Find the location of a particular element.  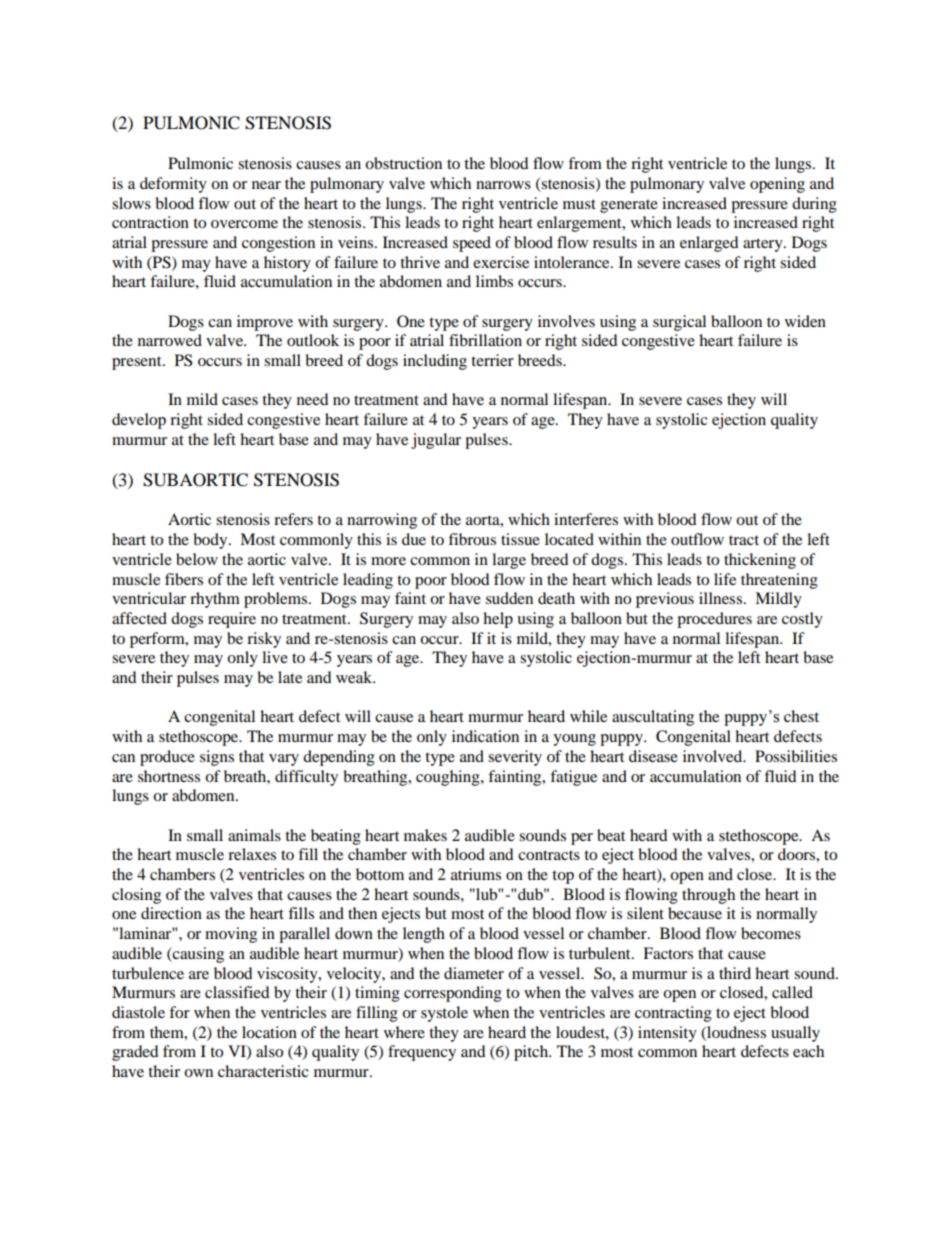

body is located at coordinates (211, 541).
